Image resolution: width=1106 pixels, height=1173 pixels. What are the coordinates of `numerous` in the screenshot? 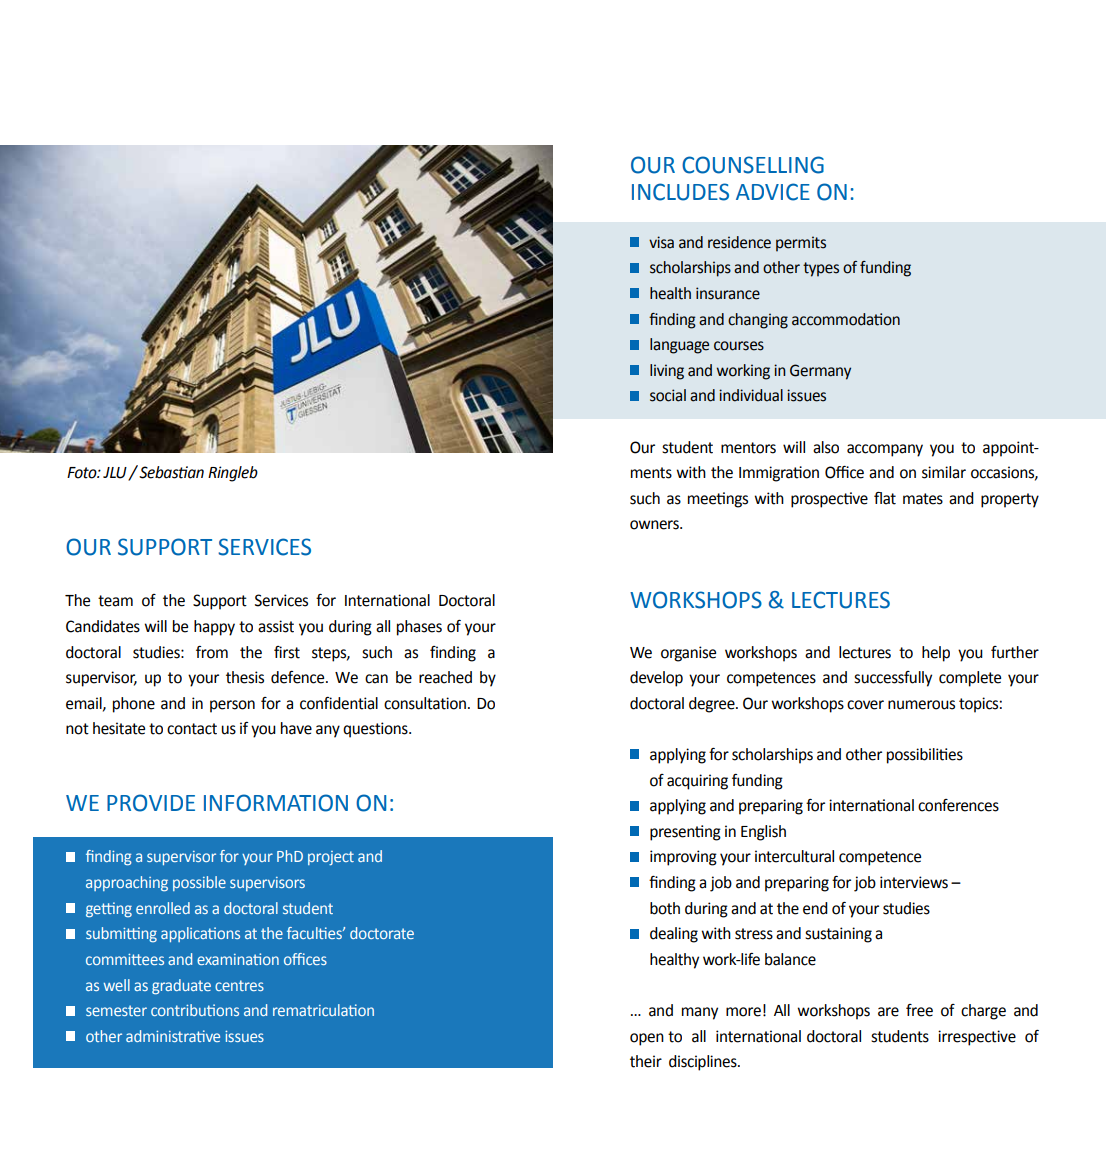 It's located at (921, 705).
